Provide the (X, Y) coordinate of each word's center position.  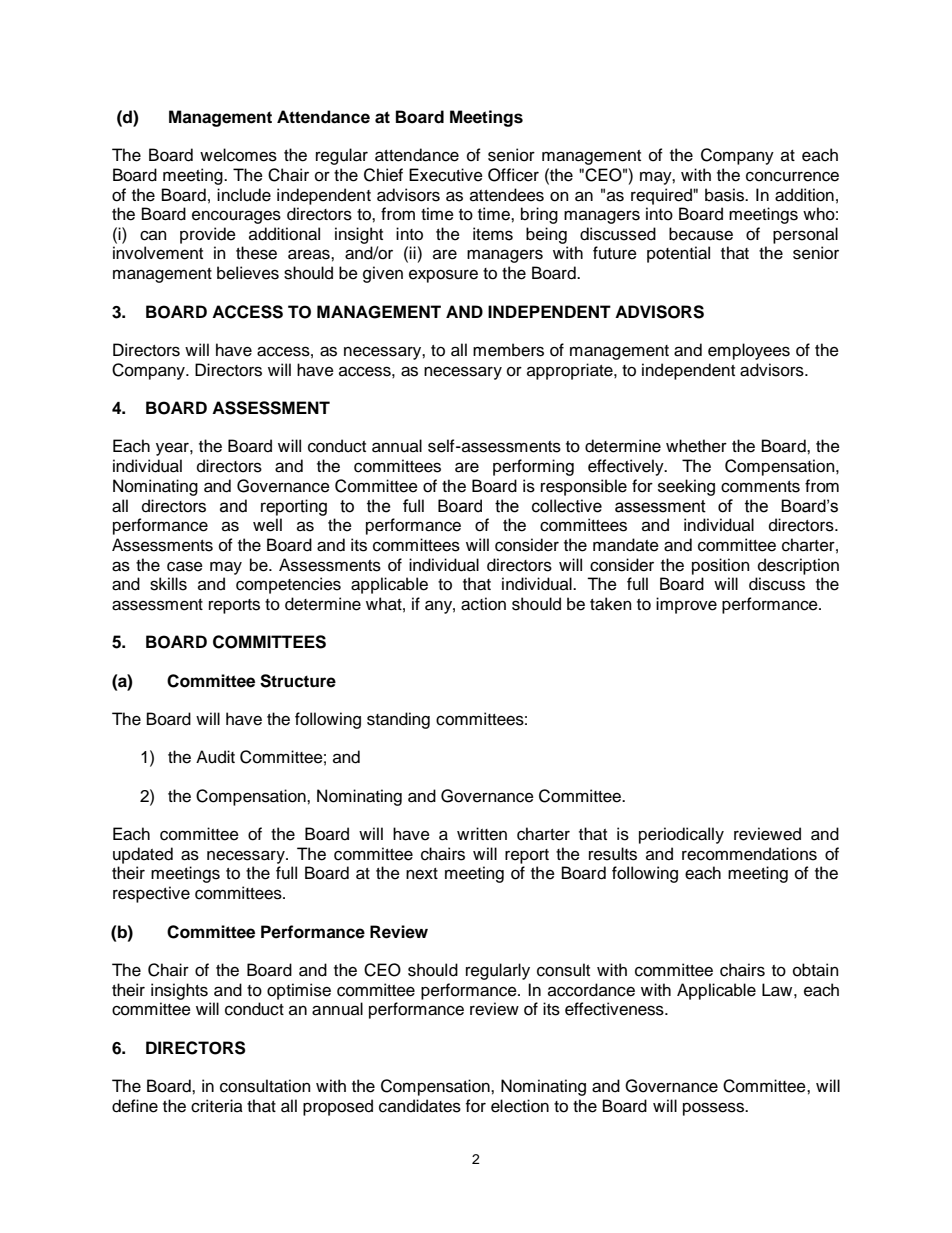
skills (168, 584)
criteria (217, 1106)
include (244, 195)
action (483, 604)
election (520, 1106)
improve (686, 605)
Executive (446, 175)
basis (725, 195)
